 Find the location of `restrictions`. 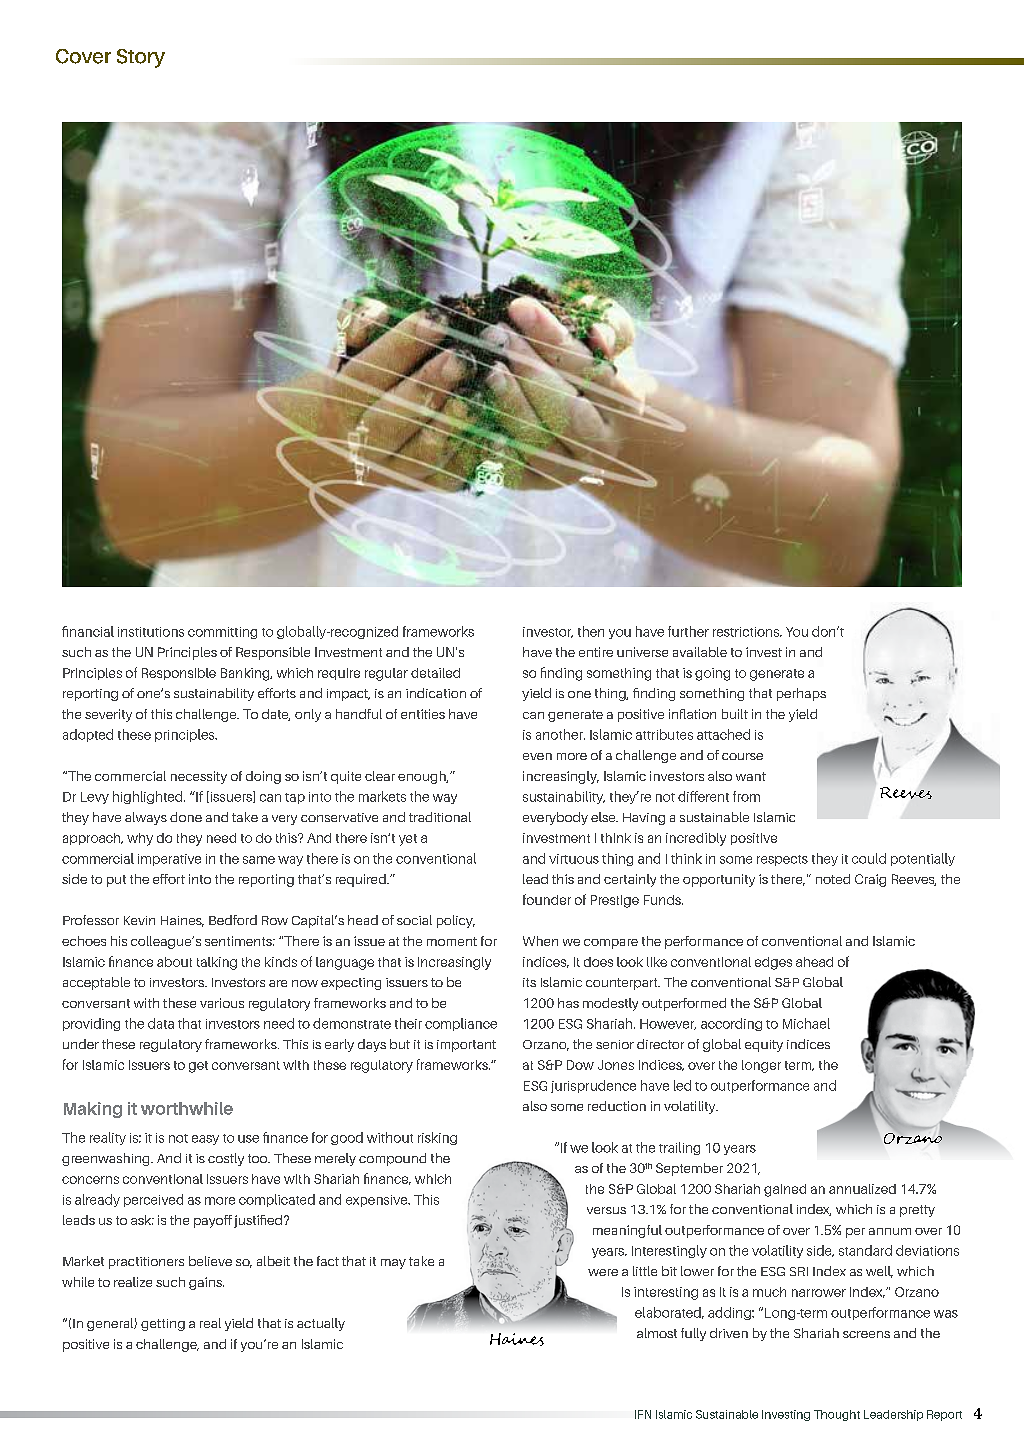

restrictions is located at coordinates (747, 632).
